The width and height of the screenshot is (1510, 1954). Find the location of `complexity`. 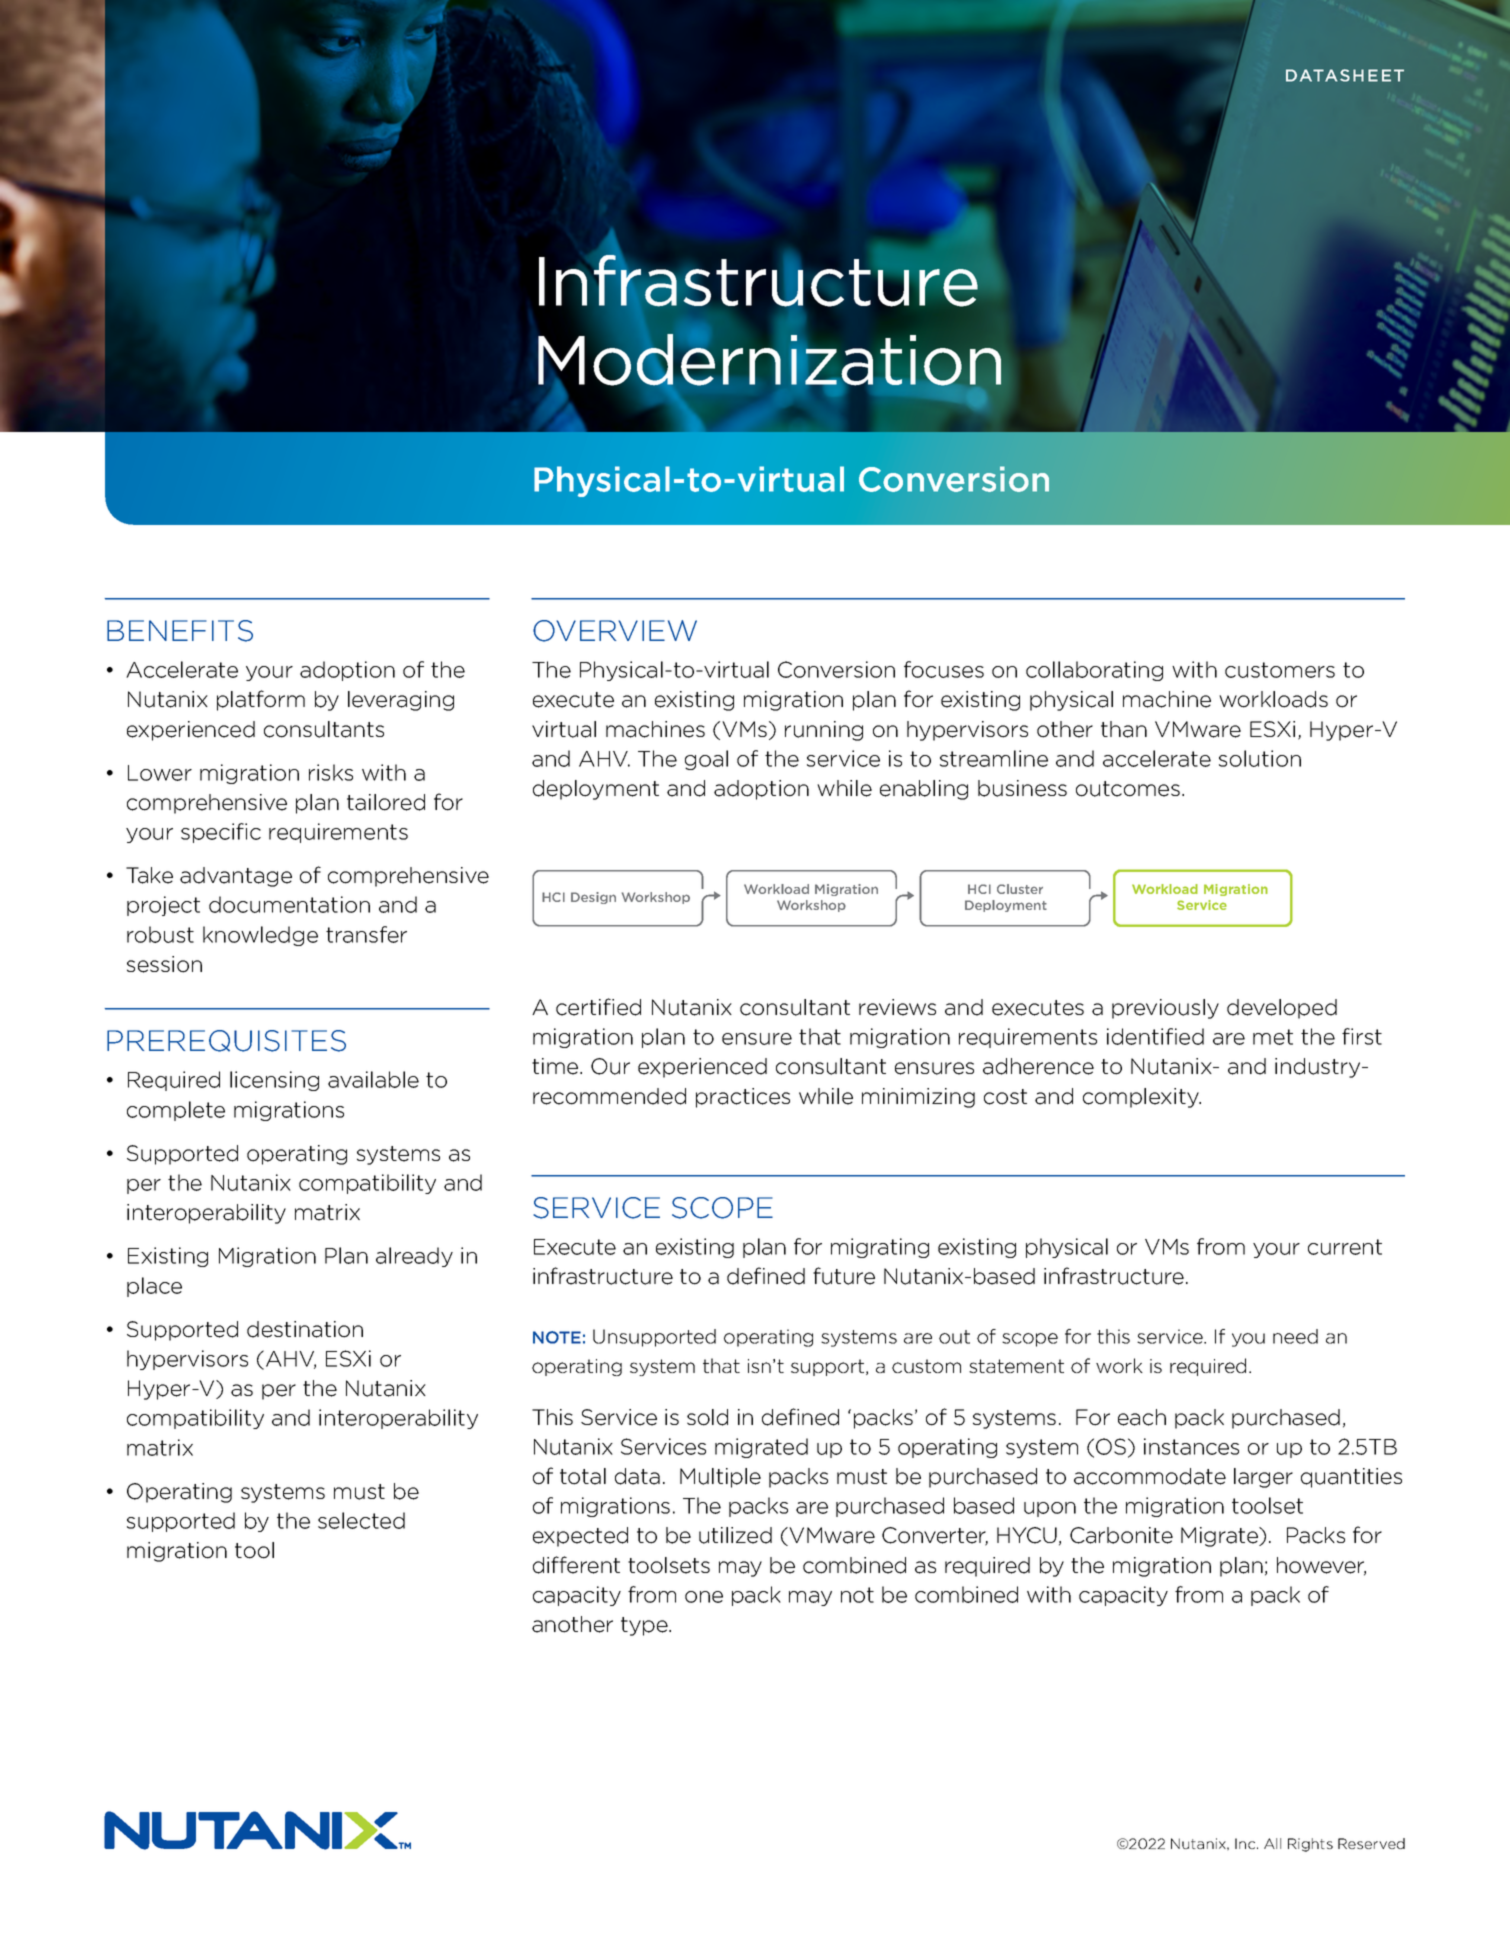

complexity is located at coordinates (1142, 1098).
